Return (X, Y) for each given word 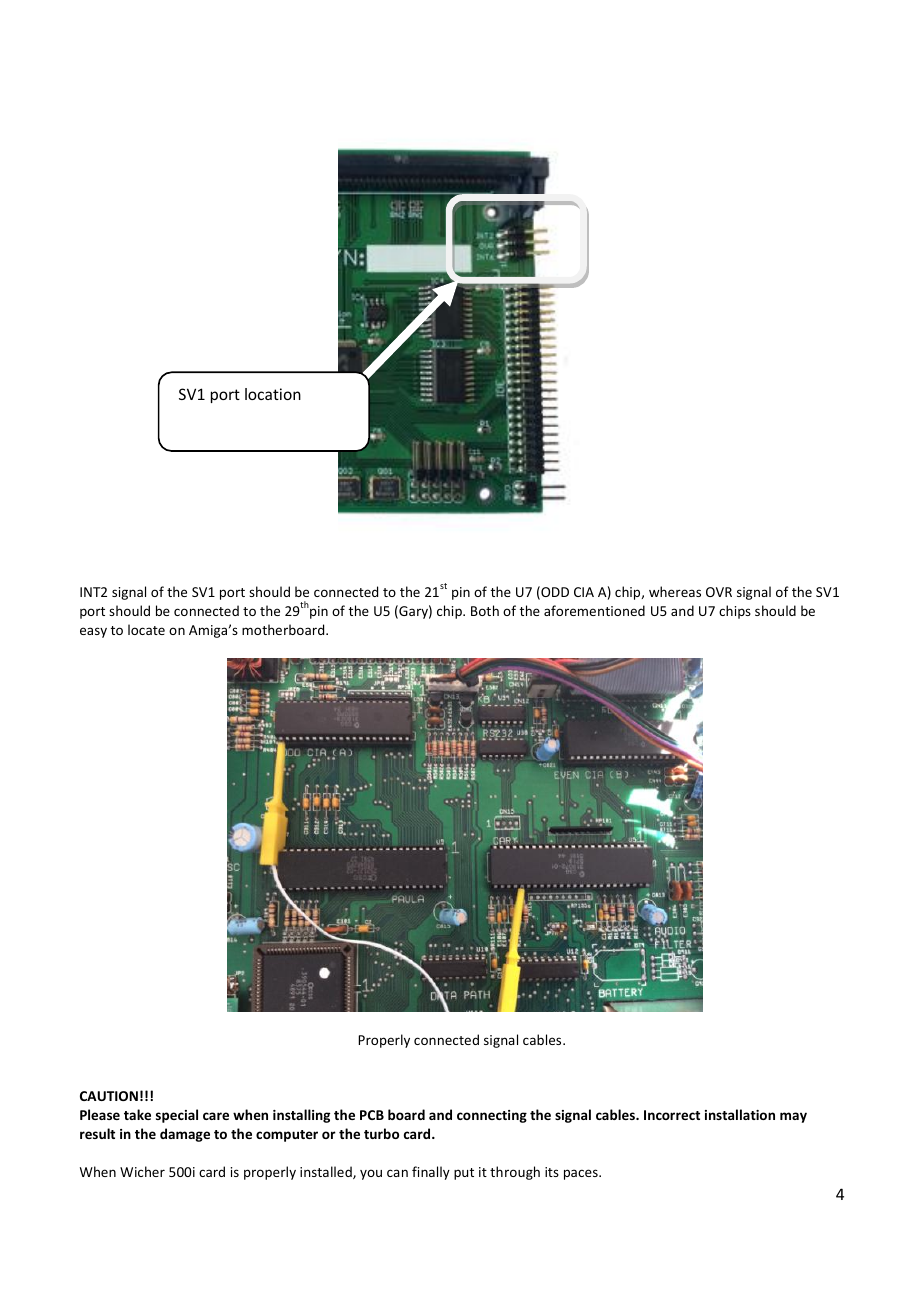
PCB (372, 1115)
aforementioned (594, 610)
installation (740, 1114)
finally (431, 1173)
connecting (492, 1116)
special (177, 1116)
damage (185, 1135)
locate (146, 629)
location (273, 394)
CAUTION (109, 1096)
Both (485, 610)
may (793, 1117)
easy (93, 632)
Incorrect (672, 1115)
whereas (675, 591)
